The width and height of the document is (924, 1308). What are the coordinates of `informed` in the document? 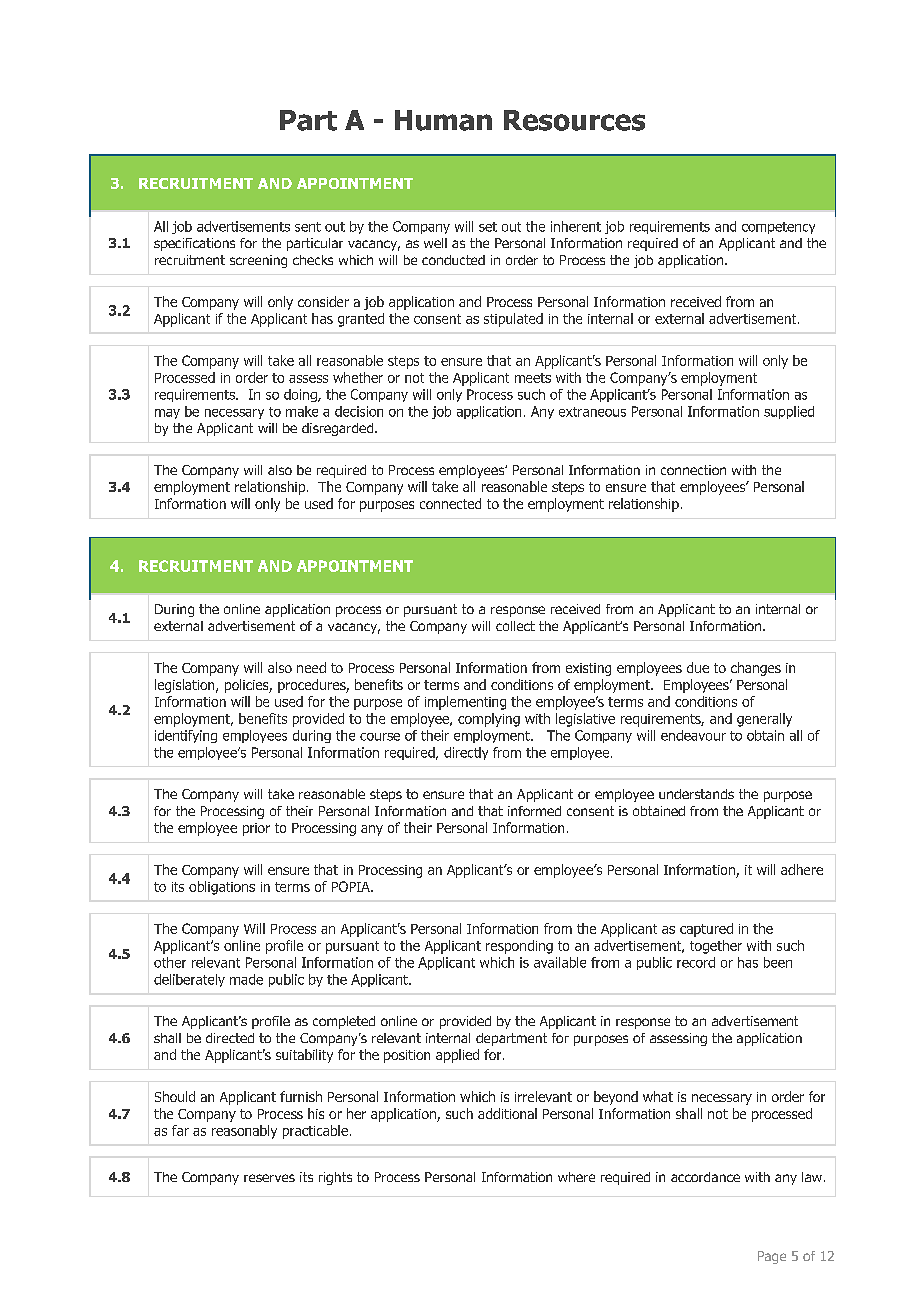 It's located at (534, 811).
